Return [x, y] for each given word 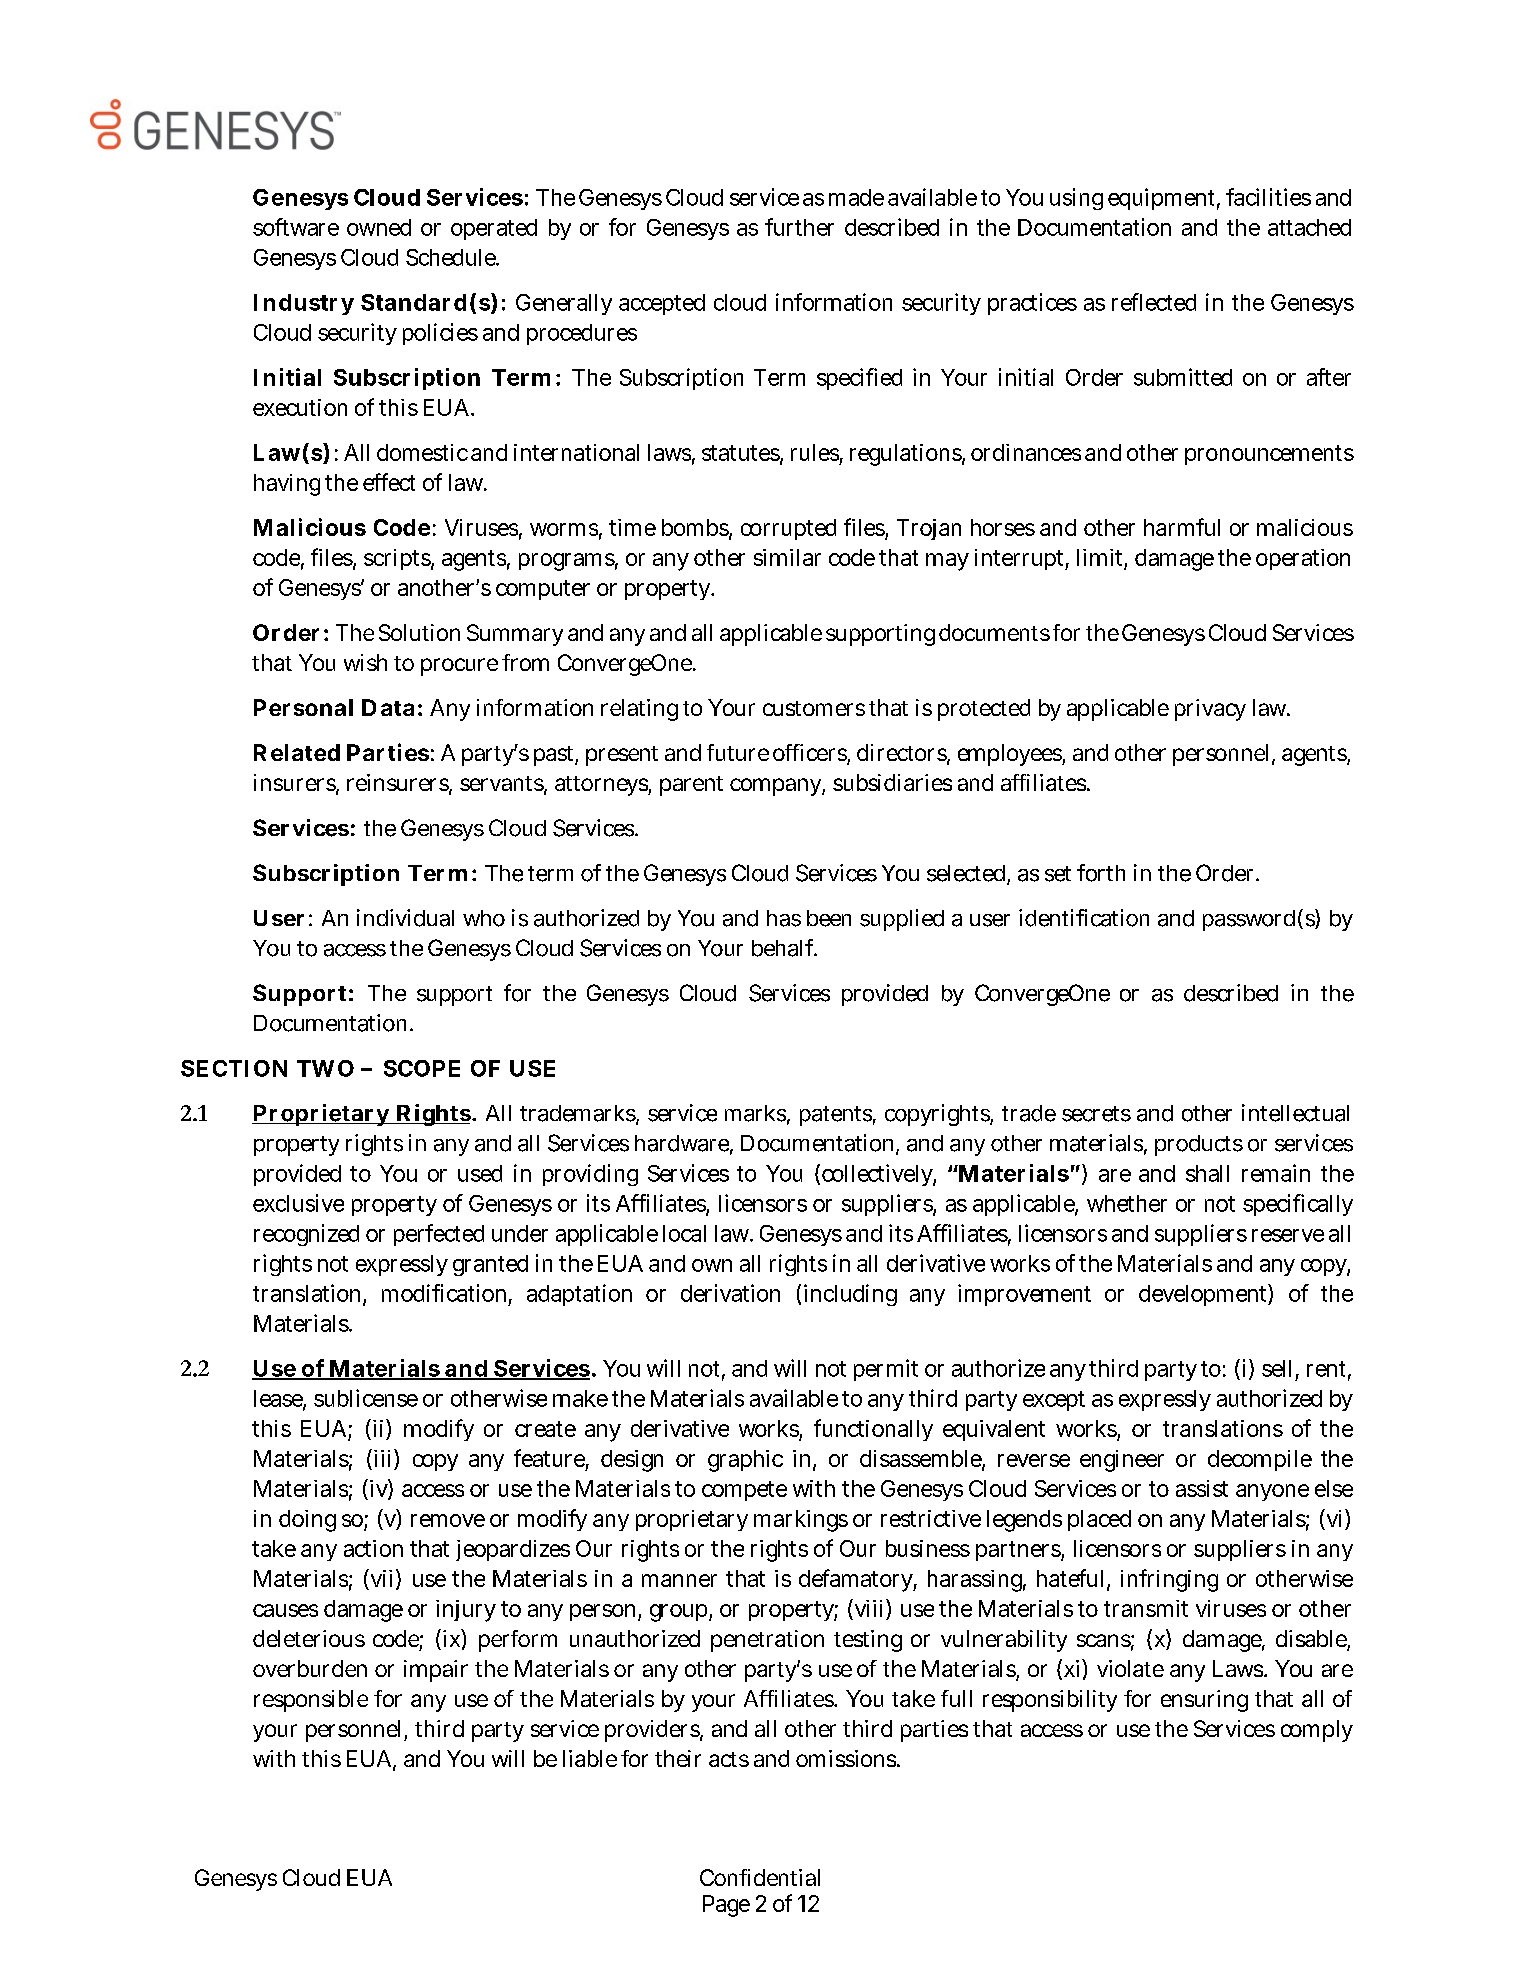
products [1199, 1145]
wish [365, 662]
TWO [325, 1068]
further [799, 227]
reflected [1154, 302]
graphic [745, 1461]
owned [379, 227]
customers [814, 708]
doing [307, 1521]
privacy [1210, 710]
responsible [311, 1701]
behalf [784, 948]
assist [1202, 1488]
